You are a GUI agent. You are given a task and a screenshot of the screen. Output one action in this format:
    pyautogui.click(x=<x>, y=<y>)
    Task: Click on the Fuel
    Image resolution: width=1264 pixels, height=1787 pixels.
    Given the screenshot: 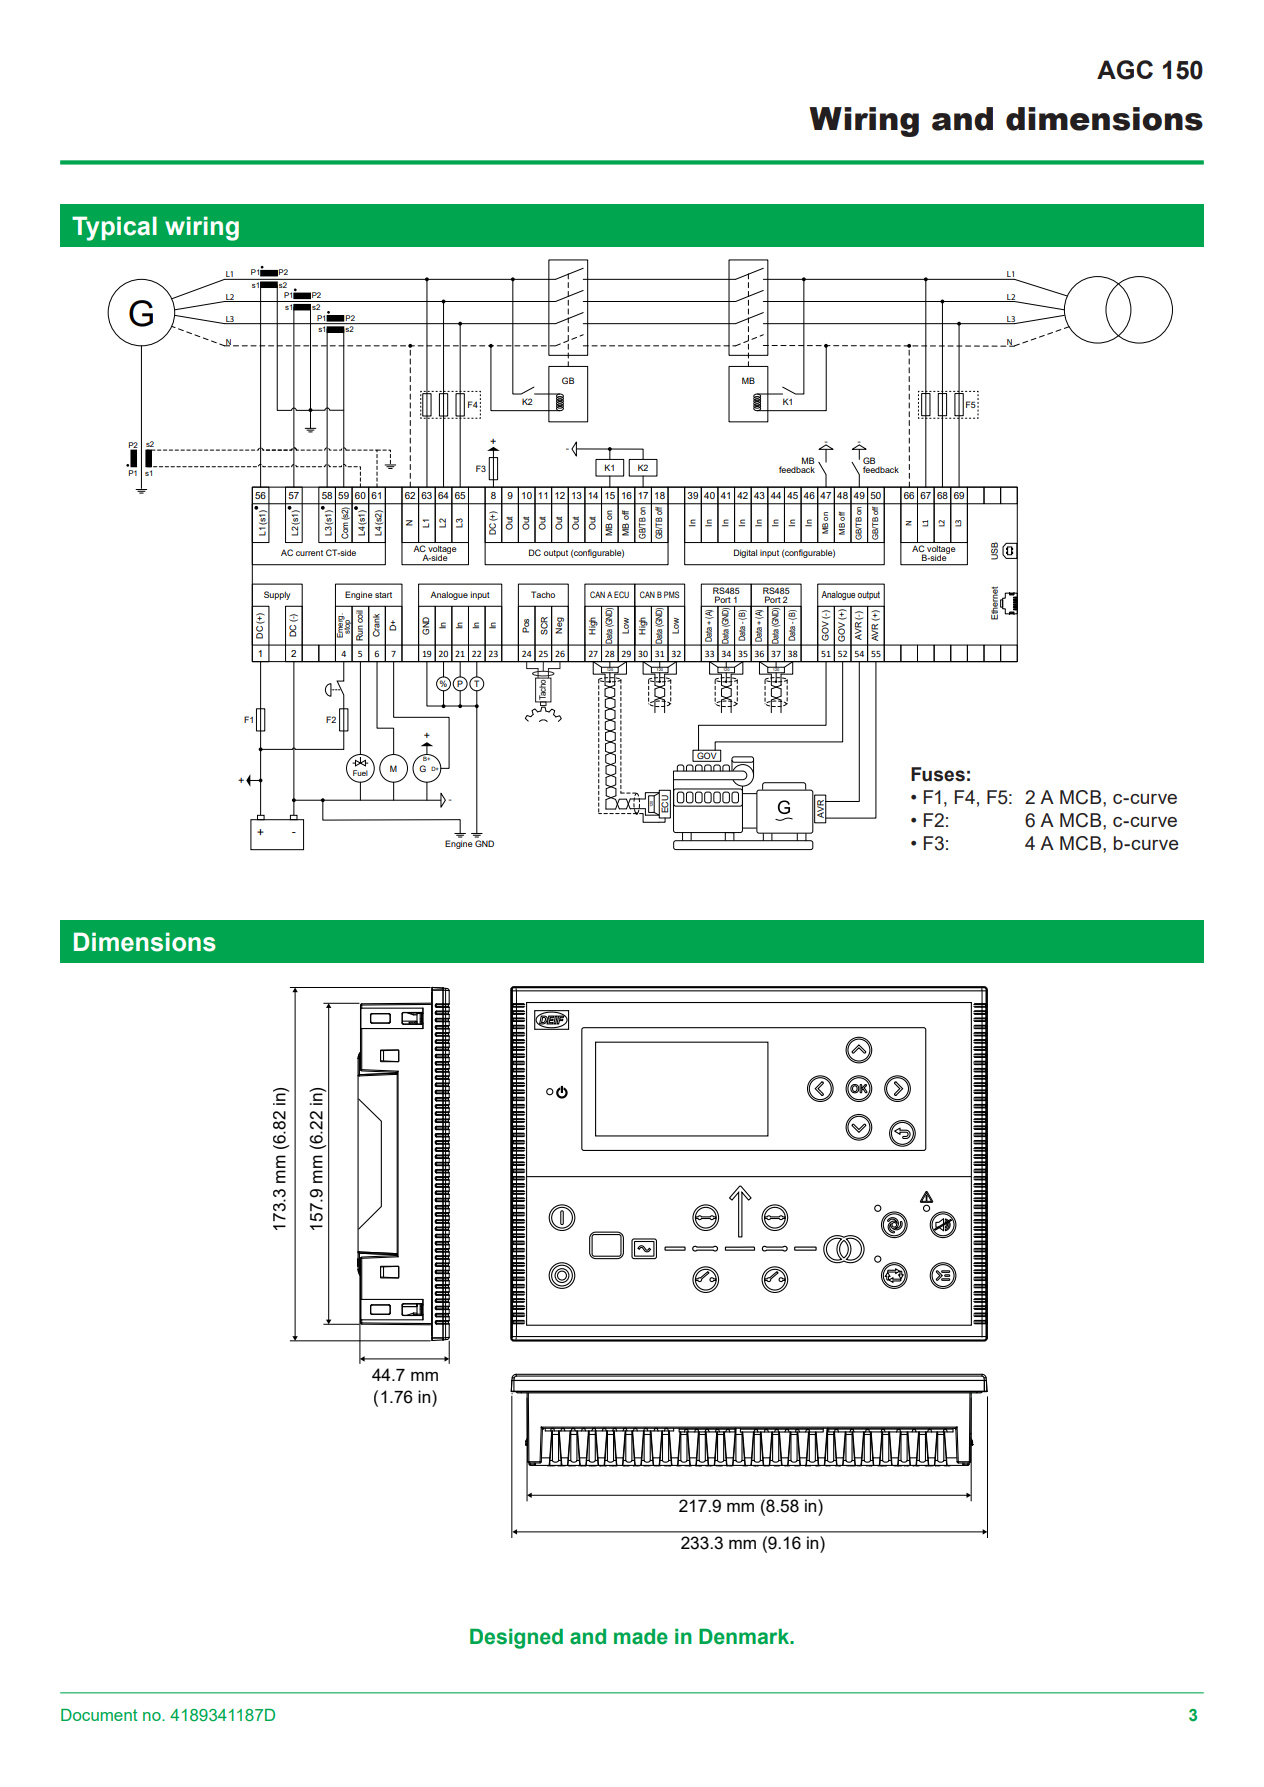 What is the action you would take?
    pyautogui.click(x=360, y=774)
